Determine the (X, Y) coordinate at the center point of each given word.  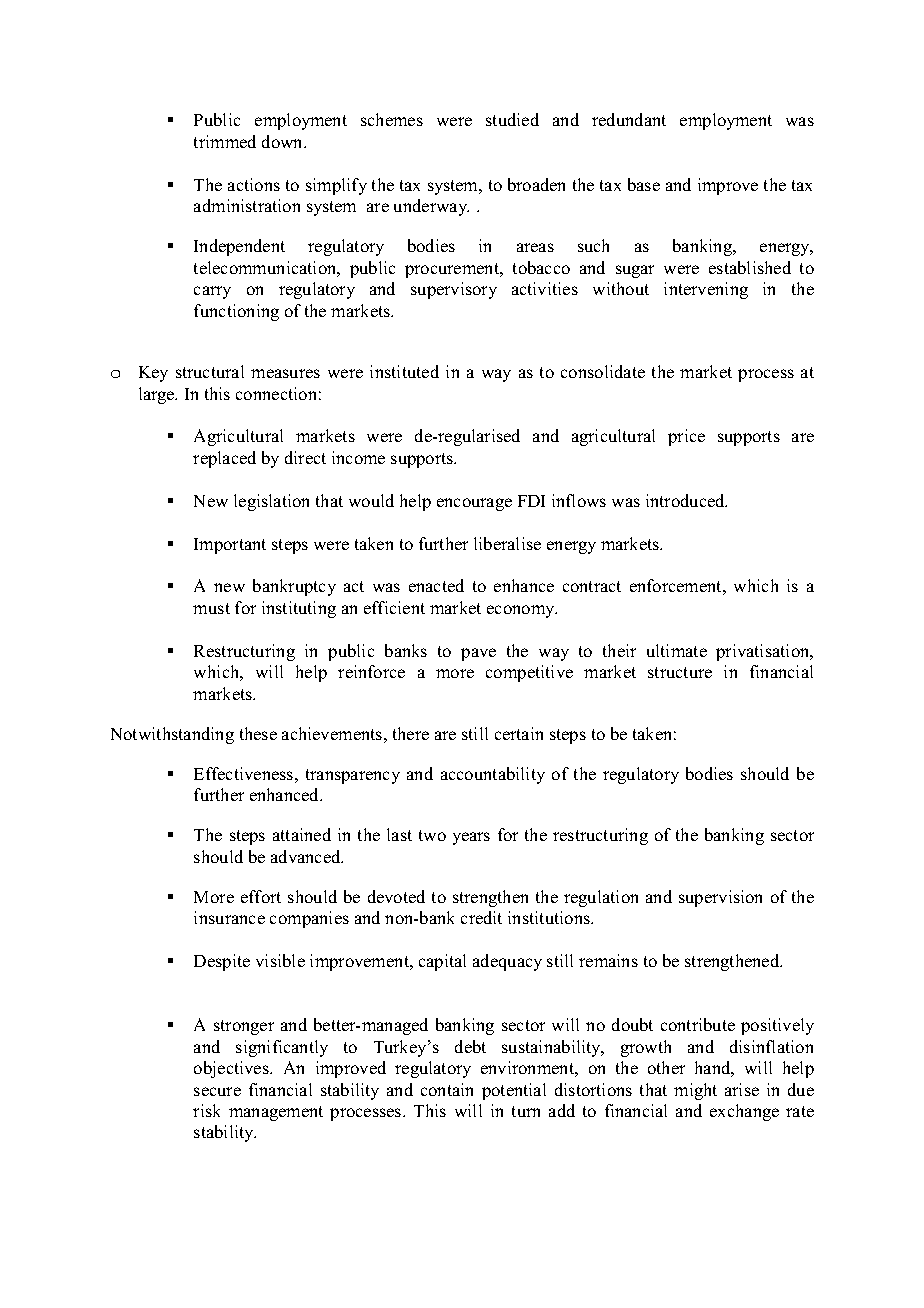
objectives (232, 1069)
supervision (720, 898)
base (644, 184)
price (686, 437)
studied (512, 119)
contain (447, 1089)
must (211, 608)
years (471, 838)
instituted (404, 371)
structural (210, 371)
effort (261, 896)
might (695, 1091)
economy (522, 611)
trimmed (225, 141)
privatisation (764, 652)
